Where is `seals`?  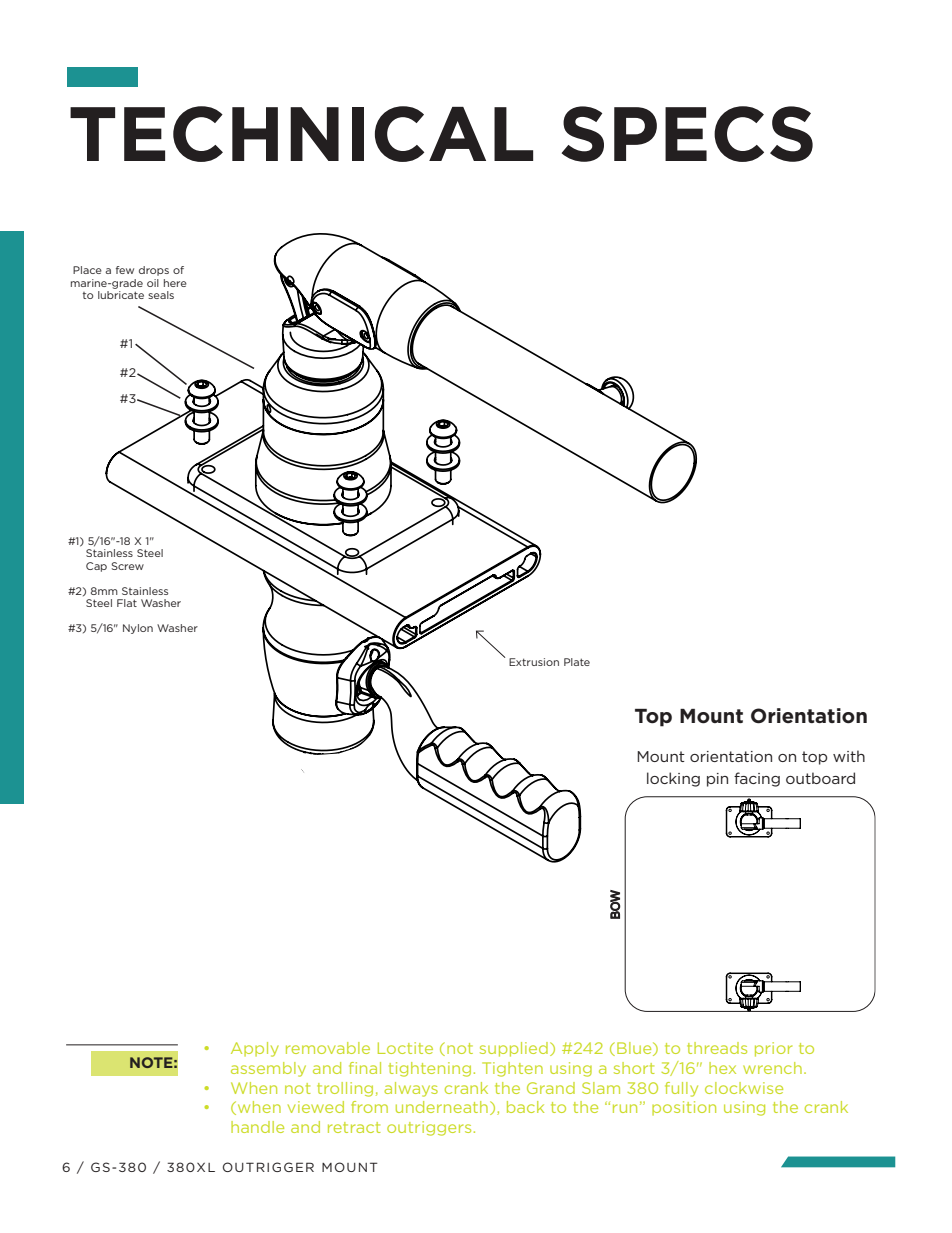
seals is located at coordinates (161, 295).
